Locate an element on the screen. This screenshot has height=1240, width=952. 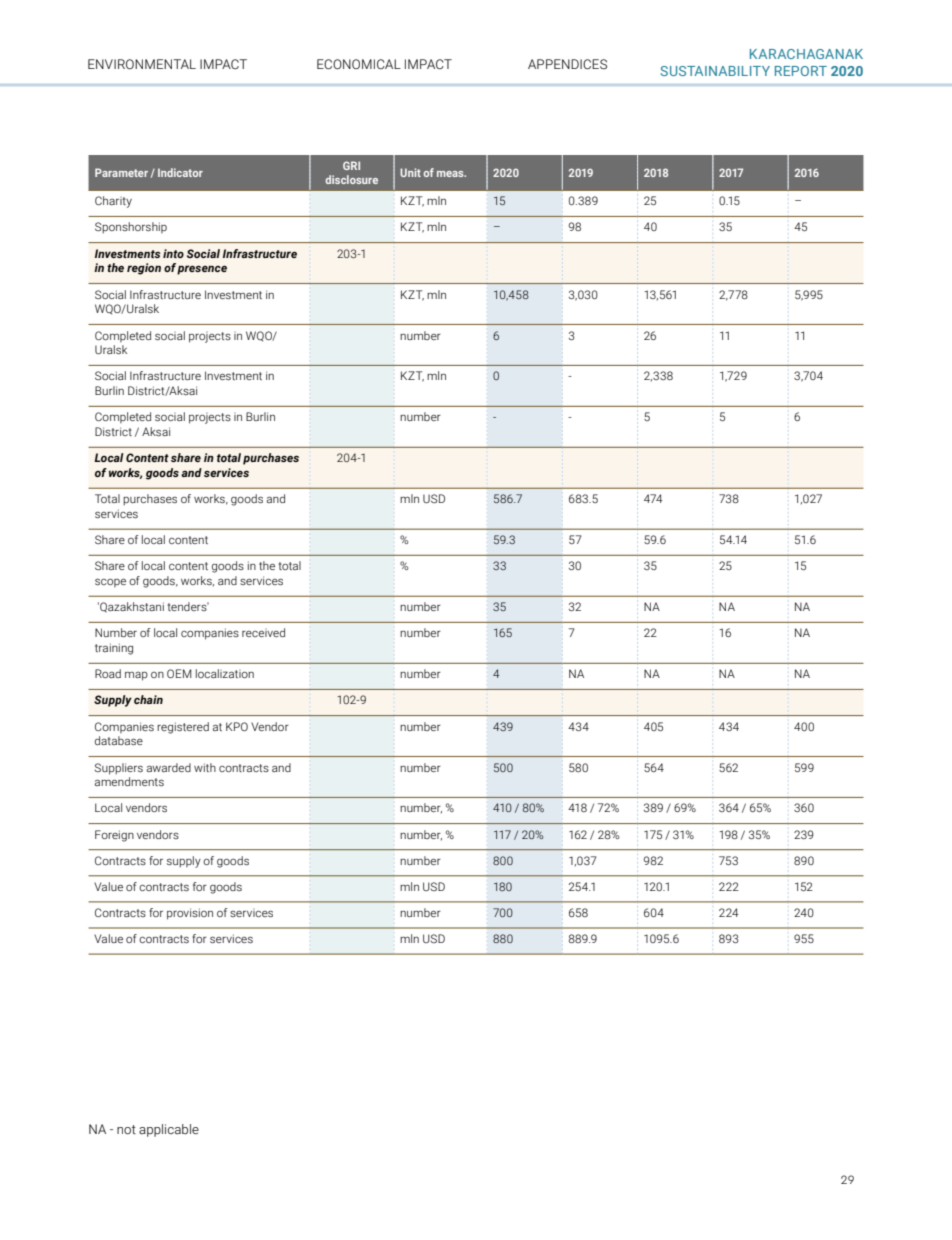
received is located at coordinates (263, 632).
